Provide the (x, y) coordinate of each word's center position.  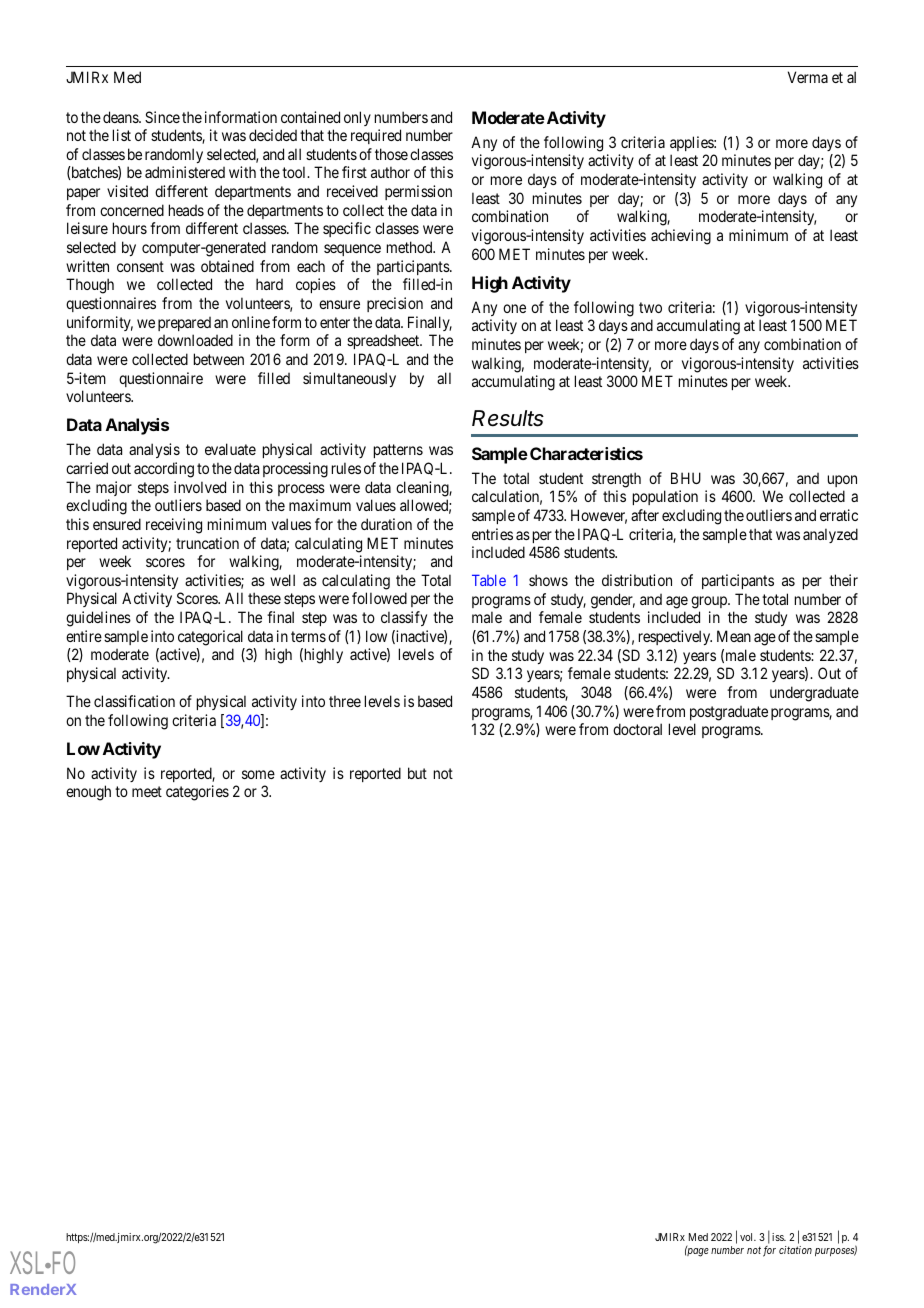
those (391, 154)
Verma (808, 77)
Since (162, 117)
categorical (210, 638)
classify (404, 618)
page (697, 1252)
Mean (734, 636)
